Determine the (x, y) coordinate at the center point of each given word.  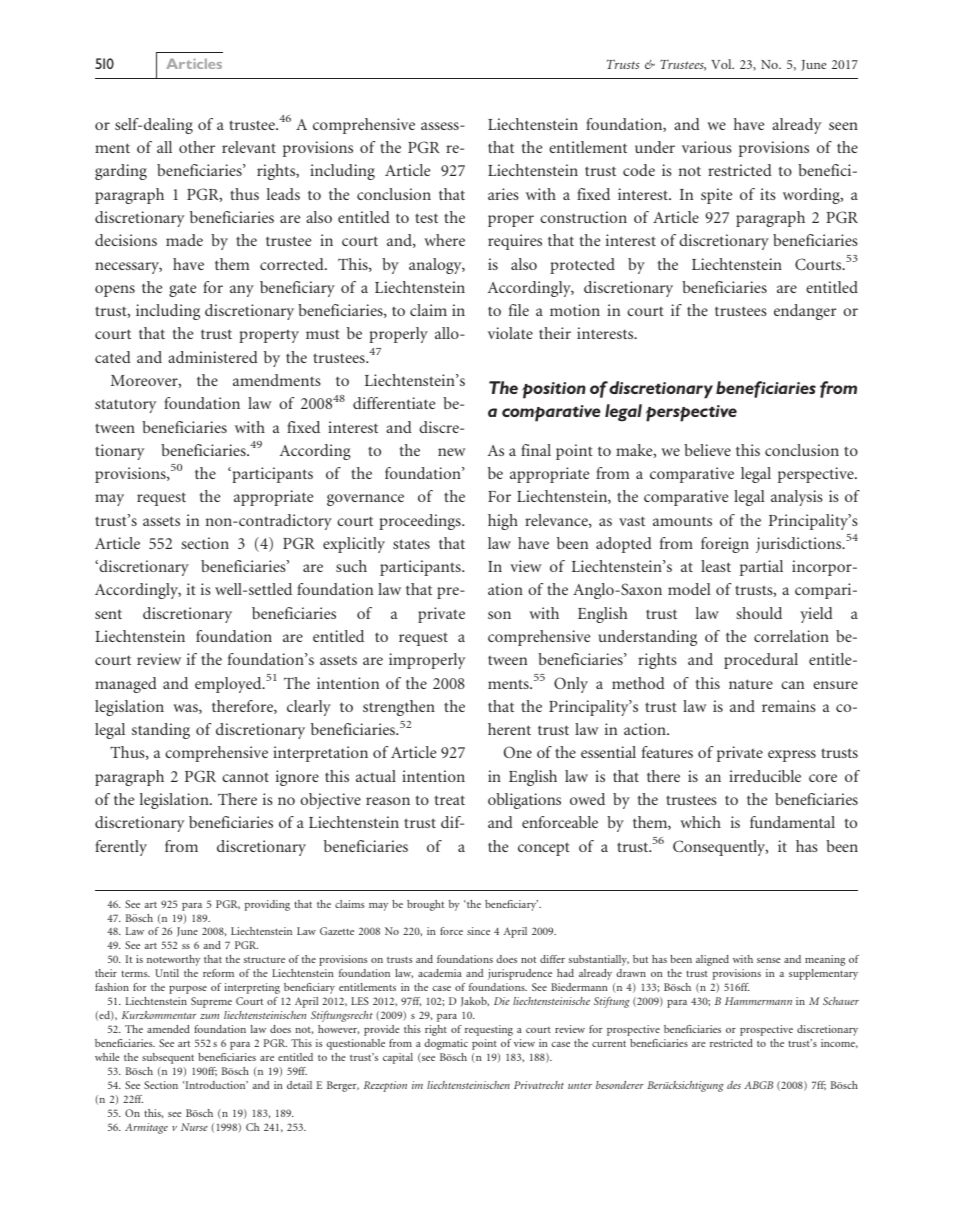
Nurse (194, 1127)
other (197, 147)
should (759, 613)
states (411, 544)
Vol (722, 64)
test (426, 218)
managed (126, 685)
